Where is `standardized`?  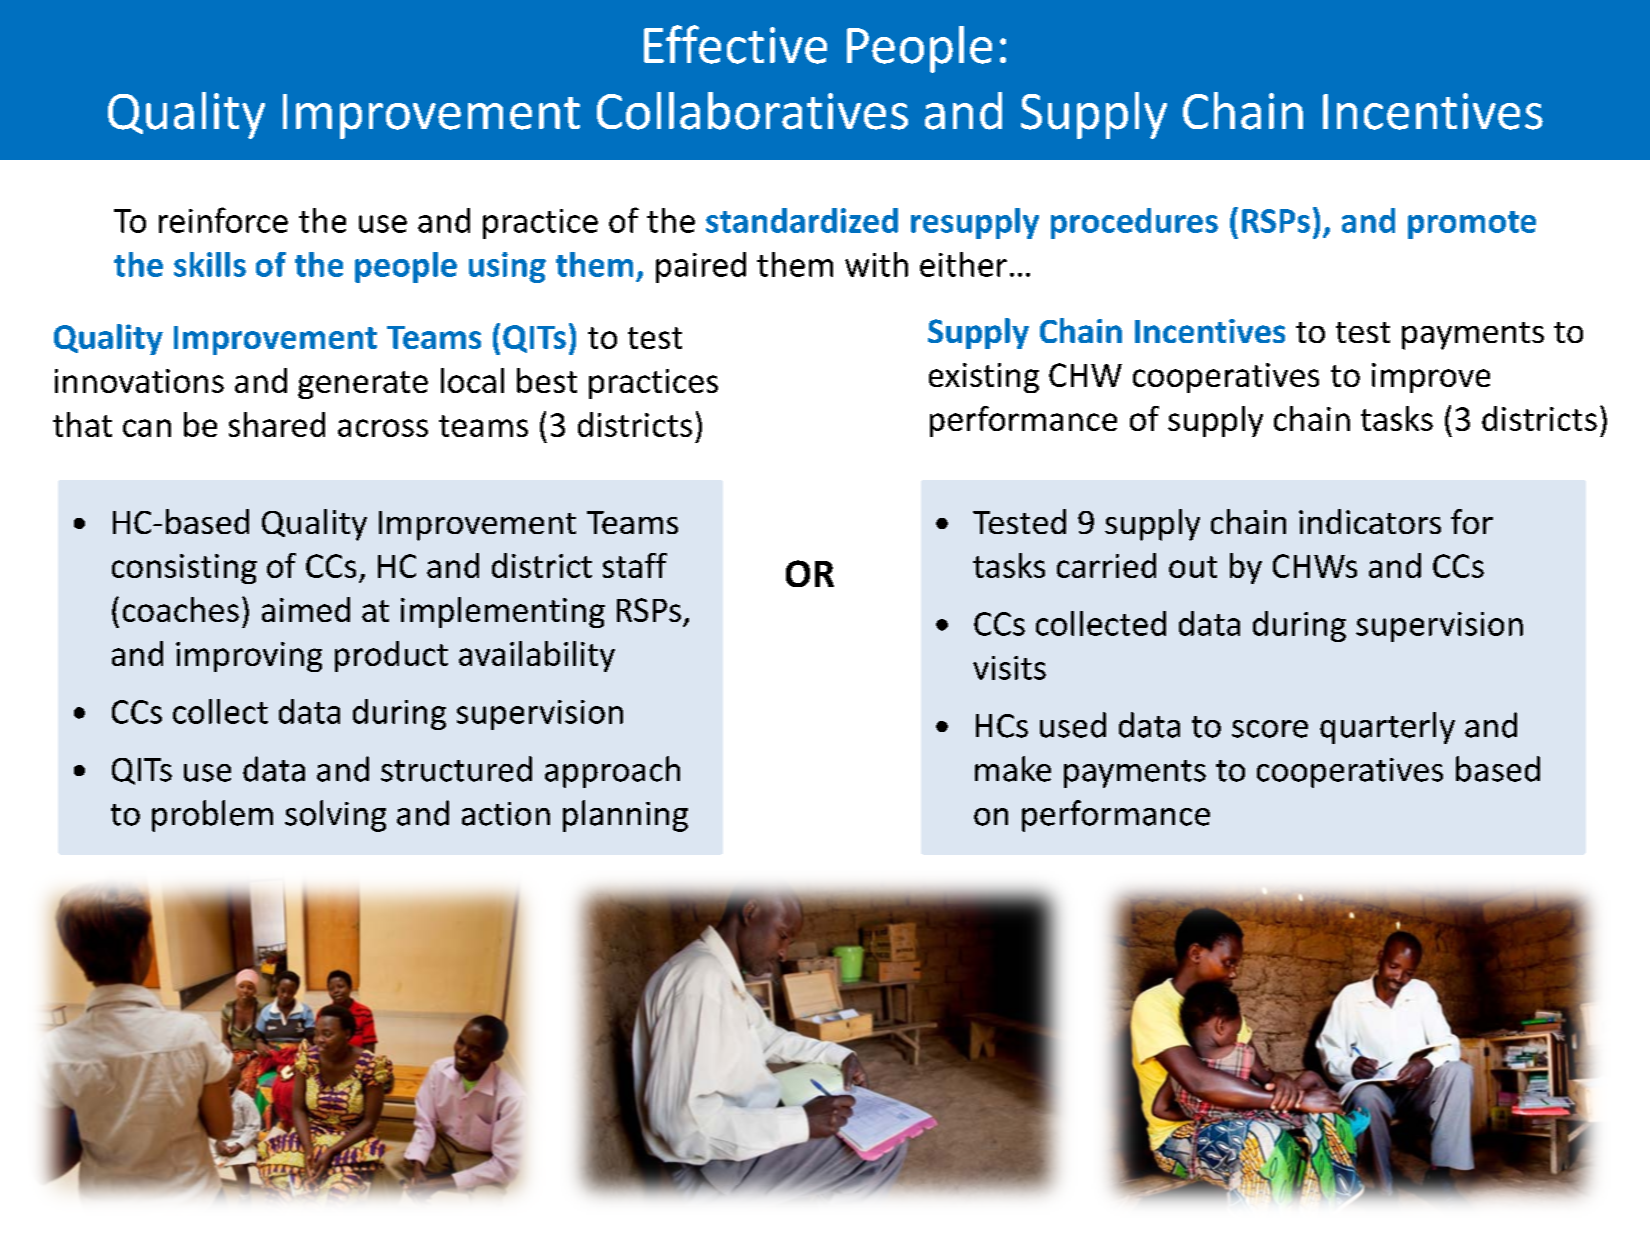
standardized is located at coordinates (802, 220).
